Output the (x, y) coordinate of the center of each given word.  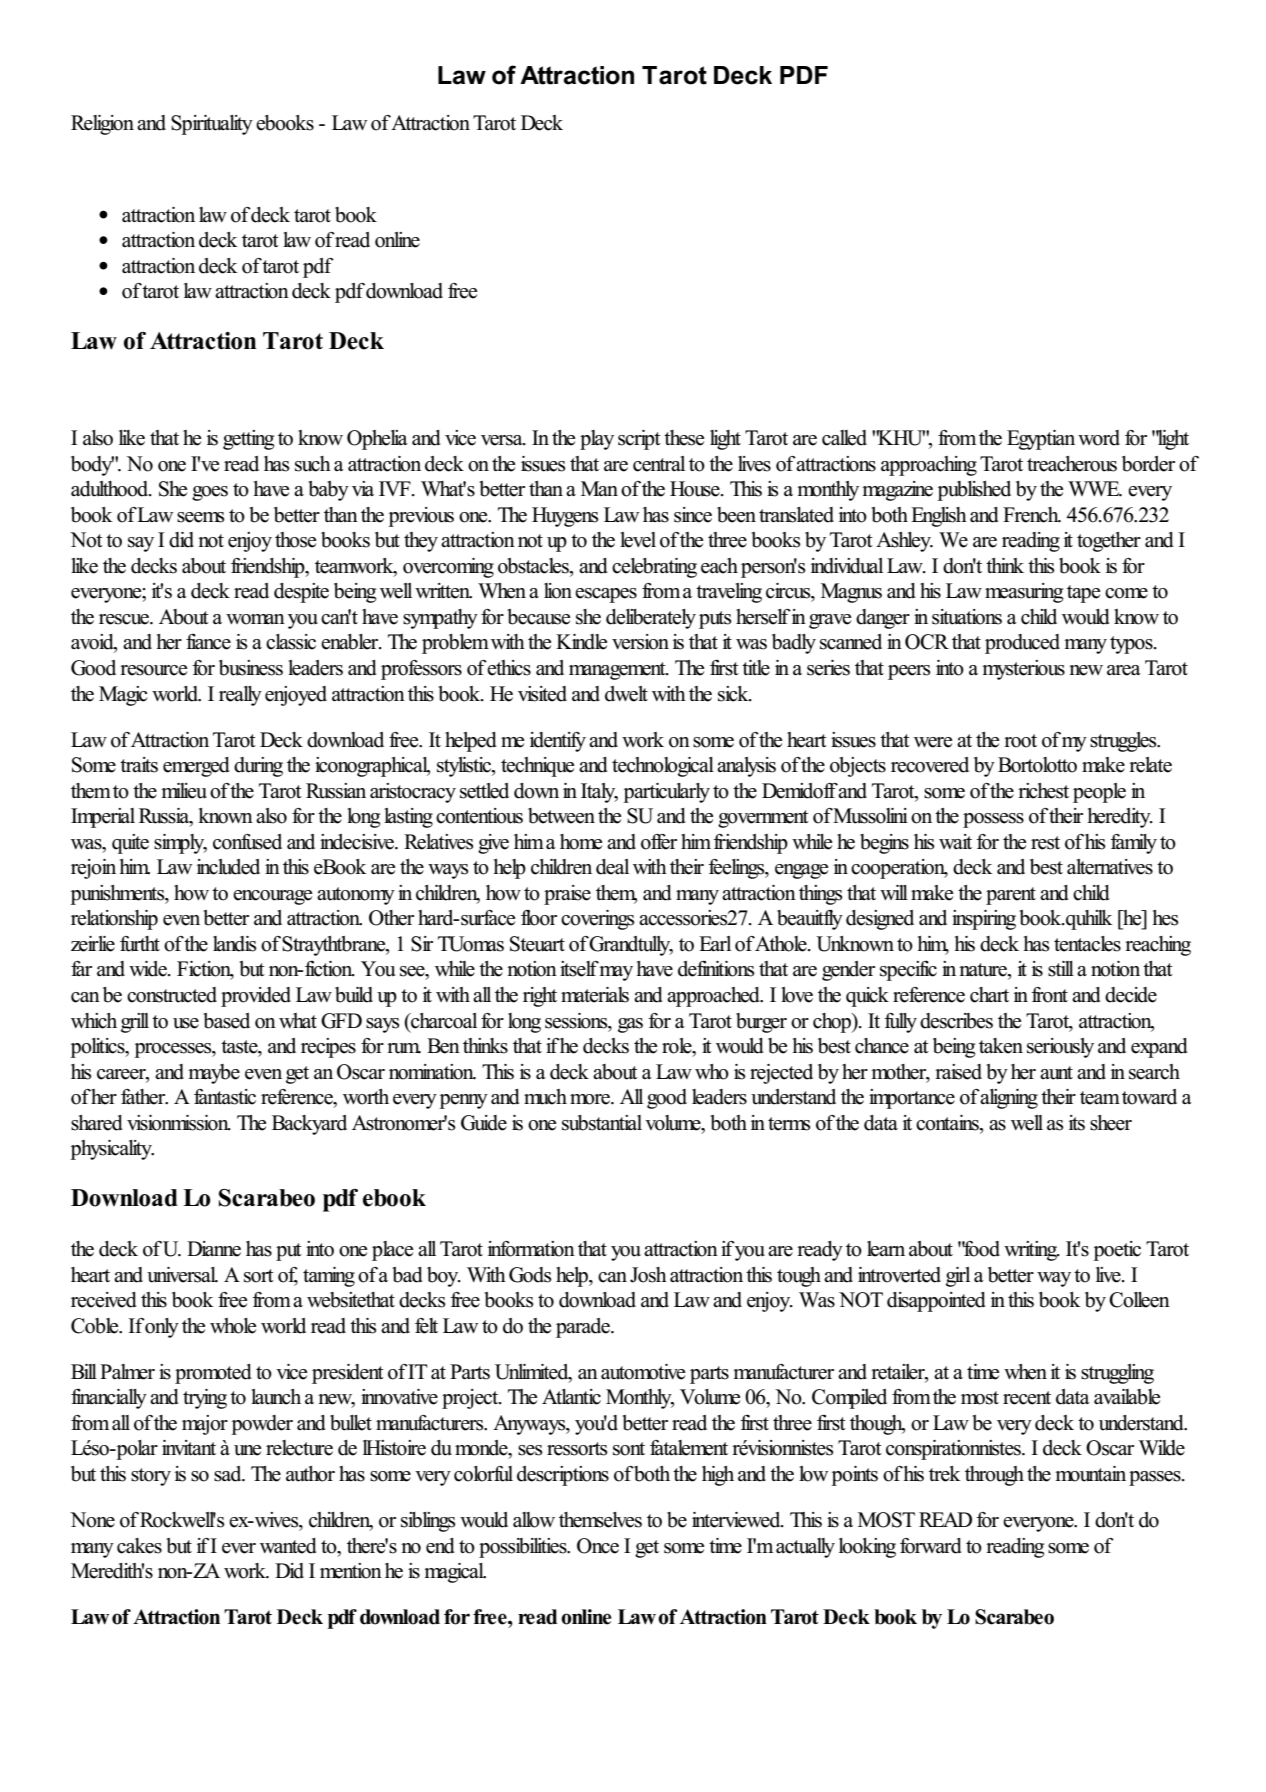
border (1148, 464)
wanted (288, 1546)
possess (993, 820)
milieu (184, 791)
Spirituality (212, 125)
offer (659, 842)
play (597, 440)
